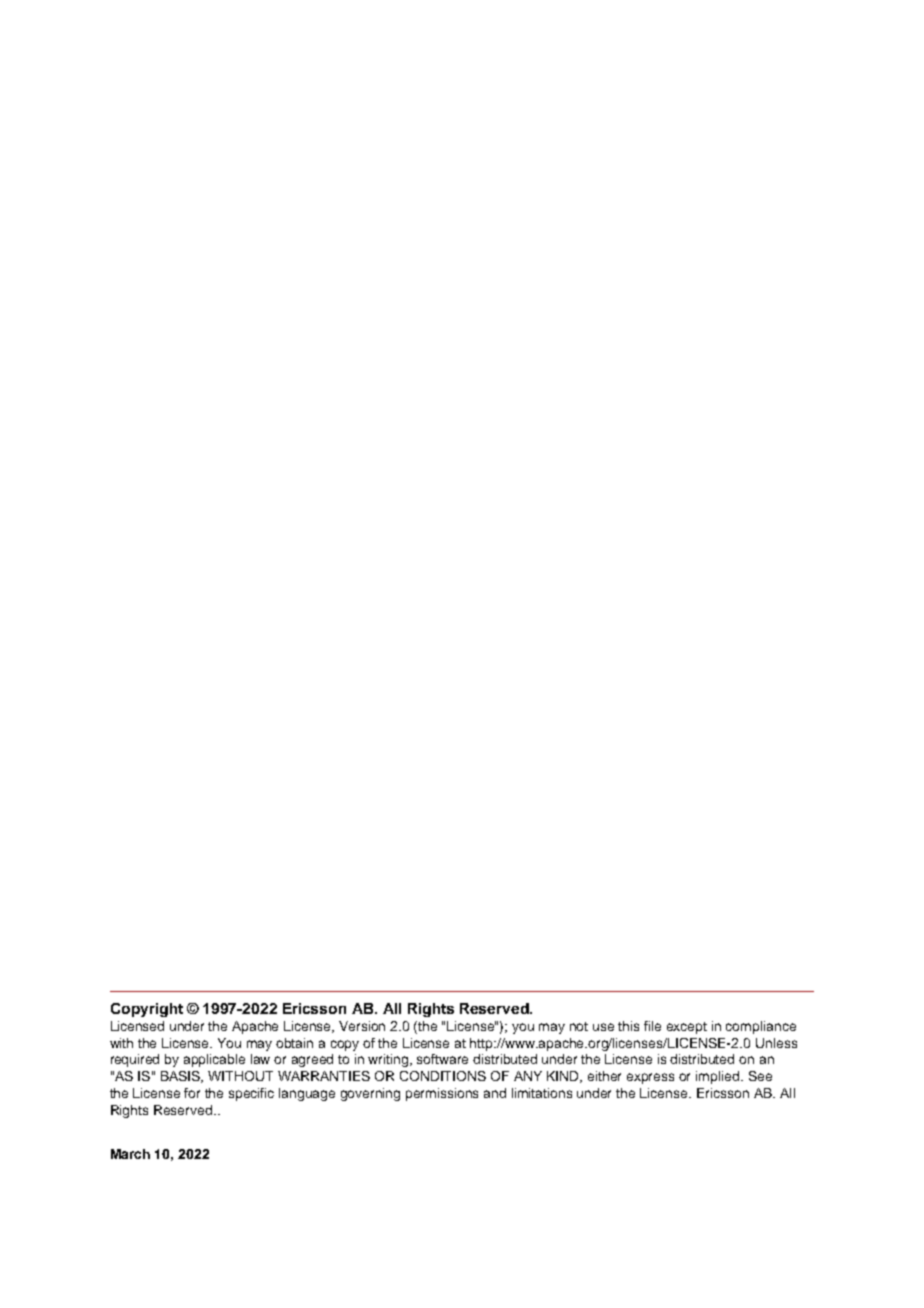 This image has width=924, height=1308. I want to click on governing, so click(370, 1094).
